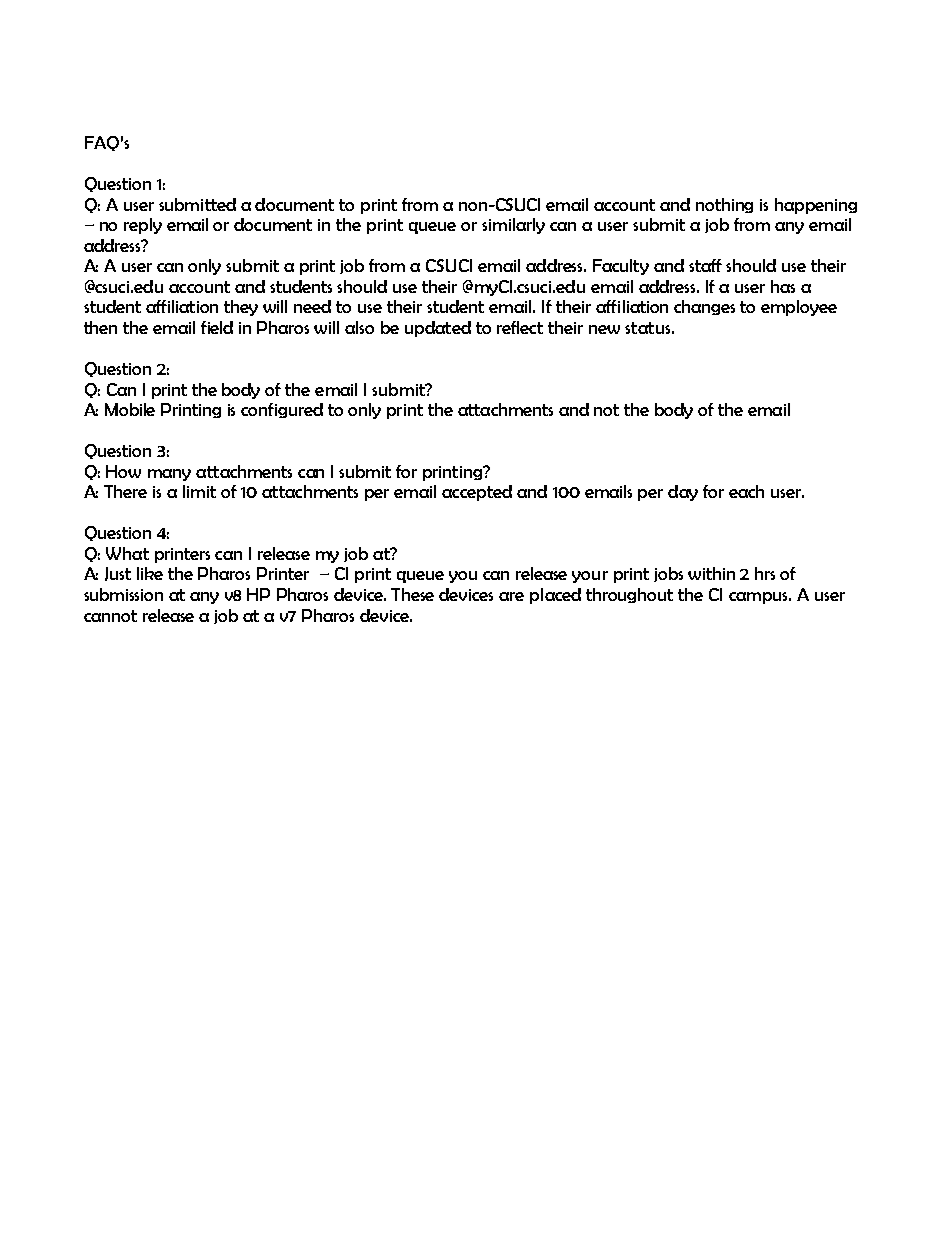 This screenshot has width=952, height=1233. What do you see at coordinates (513, 226) in the screenshot?
I see `similarly` at bounding box center [513, 226].
